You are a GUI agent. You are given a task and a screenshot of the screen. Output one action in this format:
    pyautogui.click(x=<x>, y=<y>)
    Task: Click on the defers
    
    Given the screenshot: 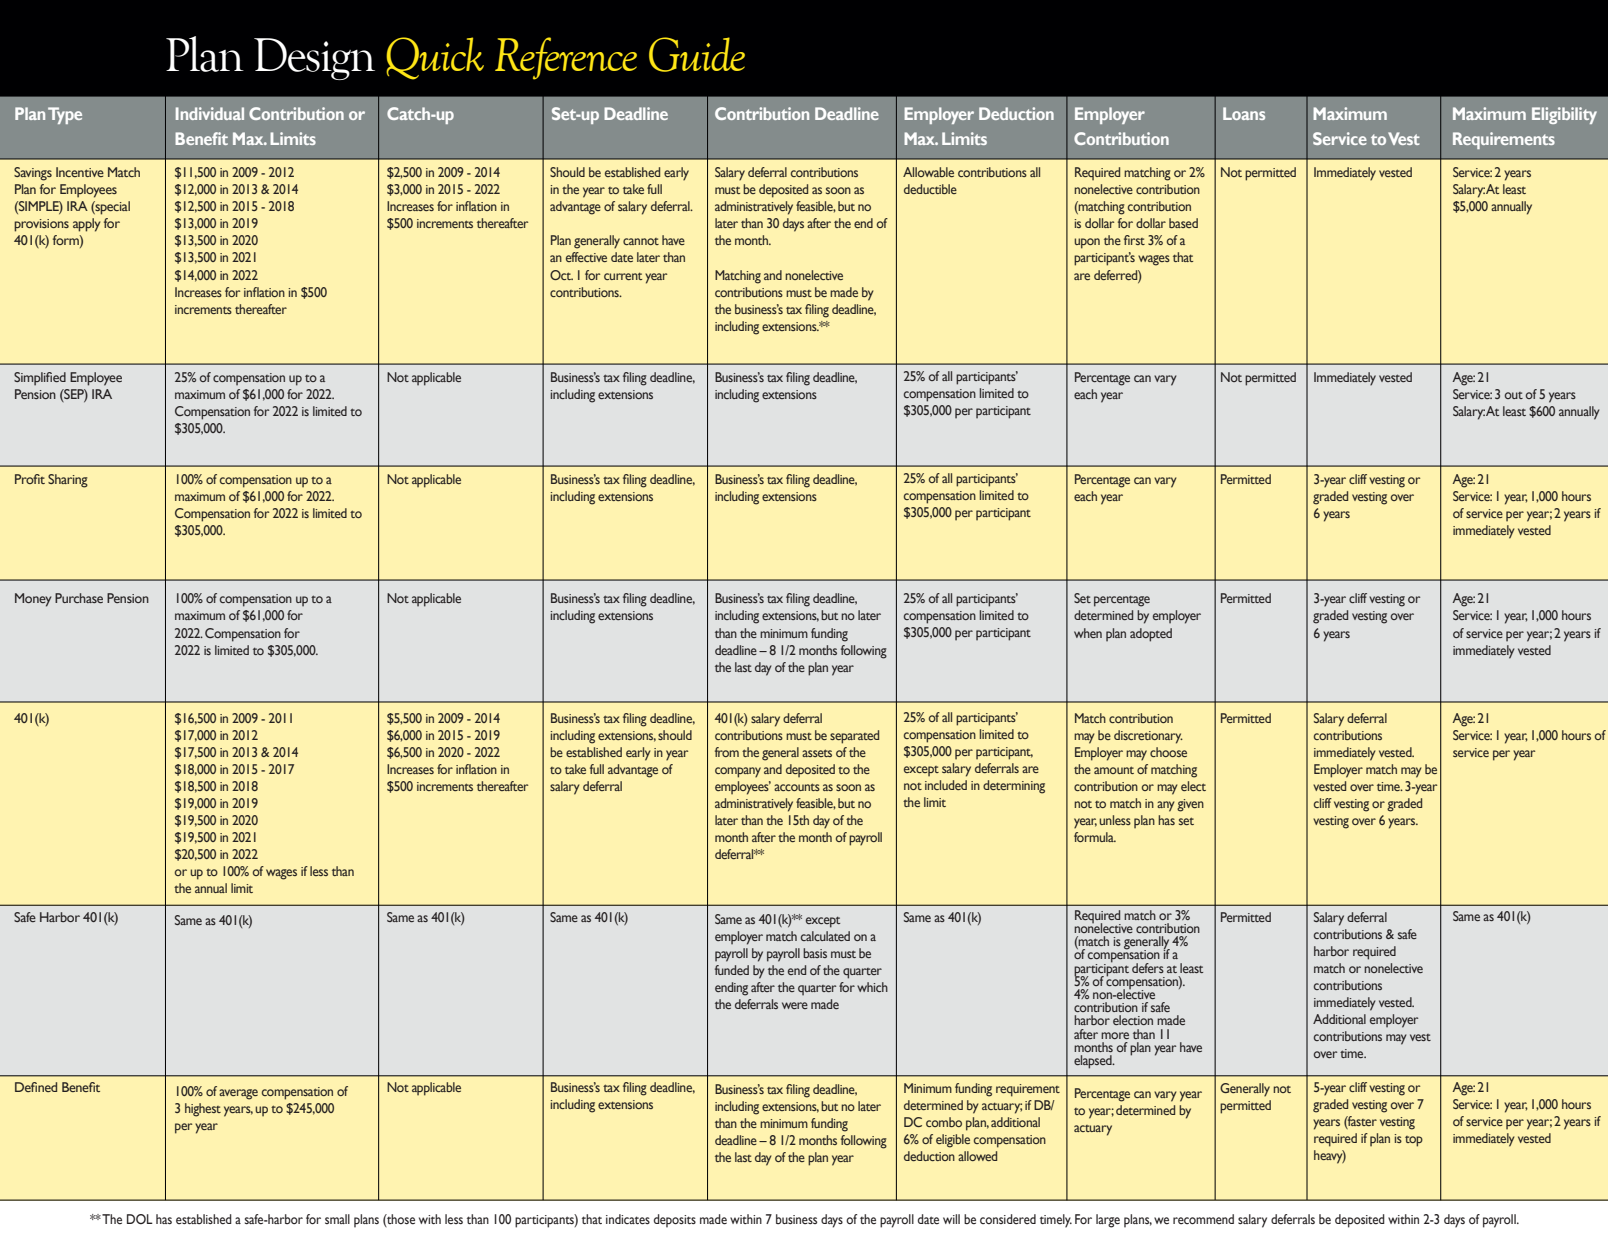 What is the action you would take?
    pyautogui.click(x=1148, y=968)
